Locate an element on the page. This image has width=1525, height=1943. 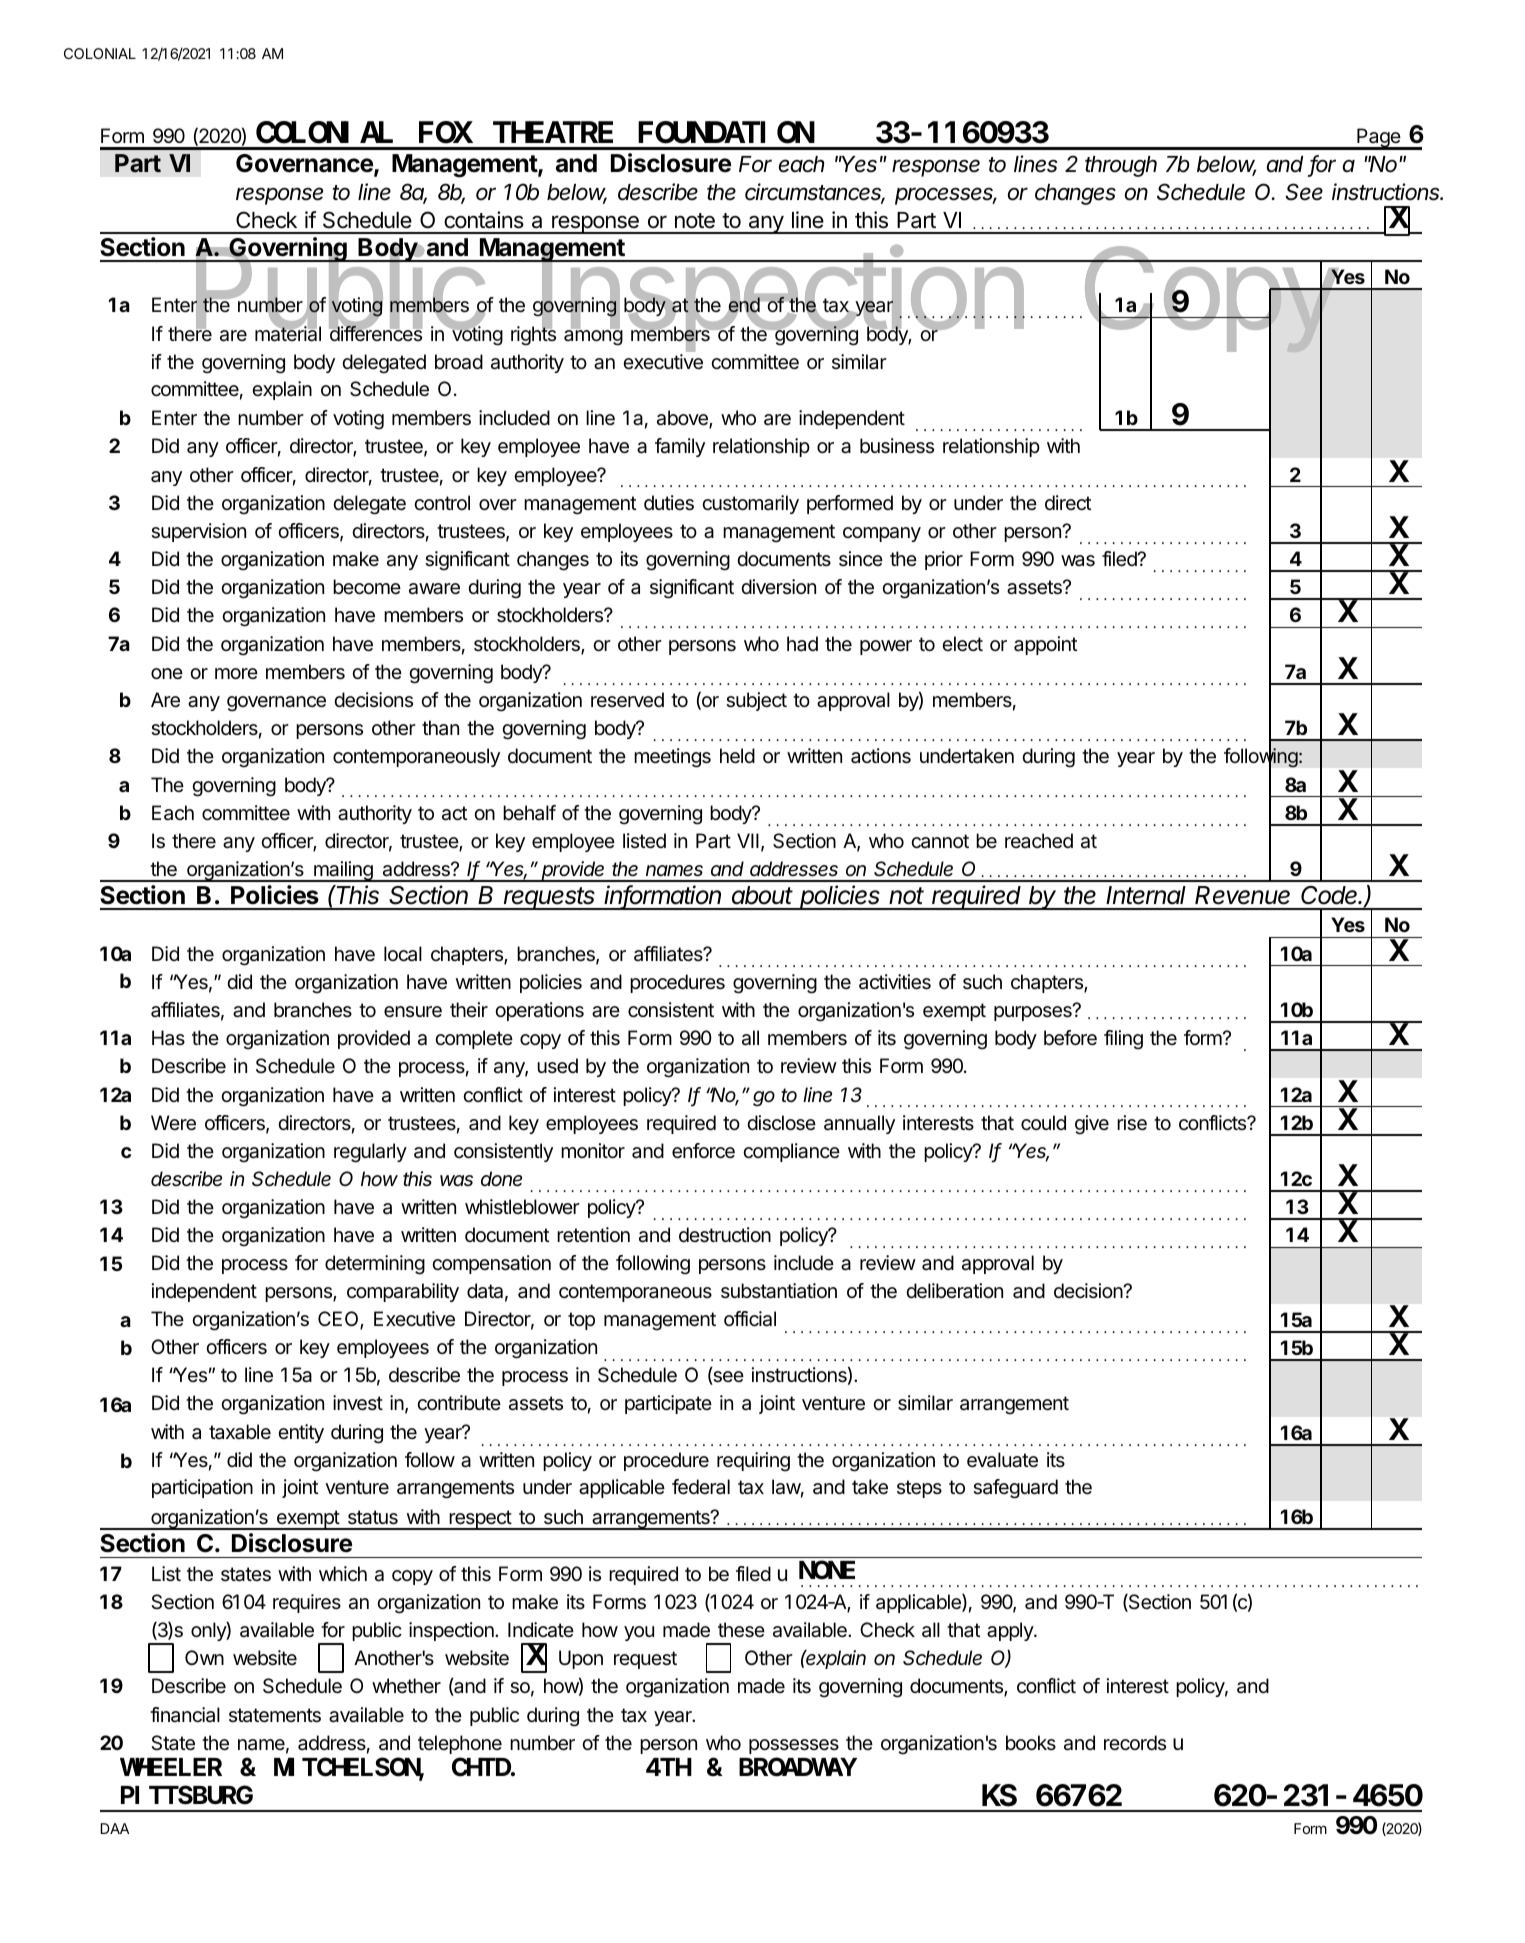
activities is located at coordinates (895, 982).
